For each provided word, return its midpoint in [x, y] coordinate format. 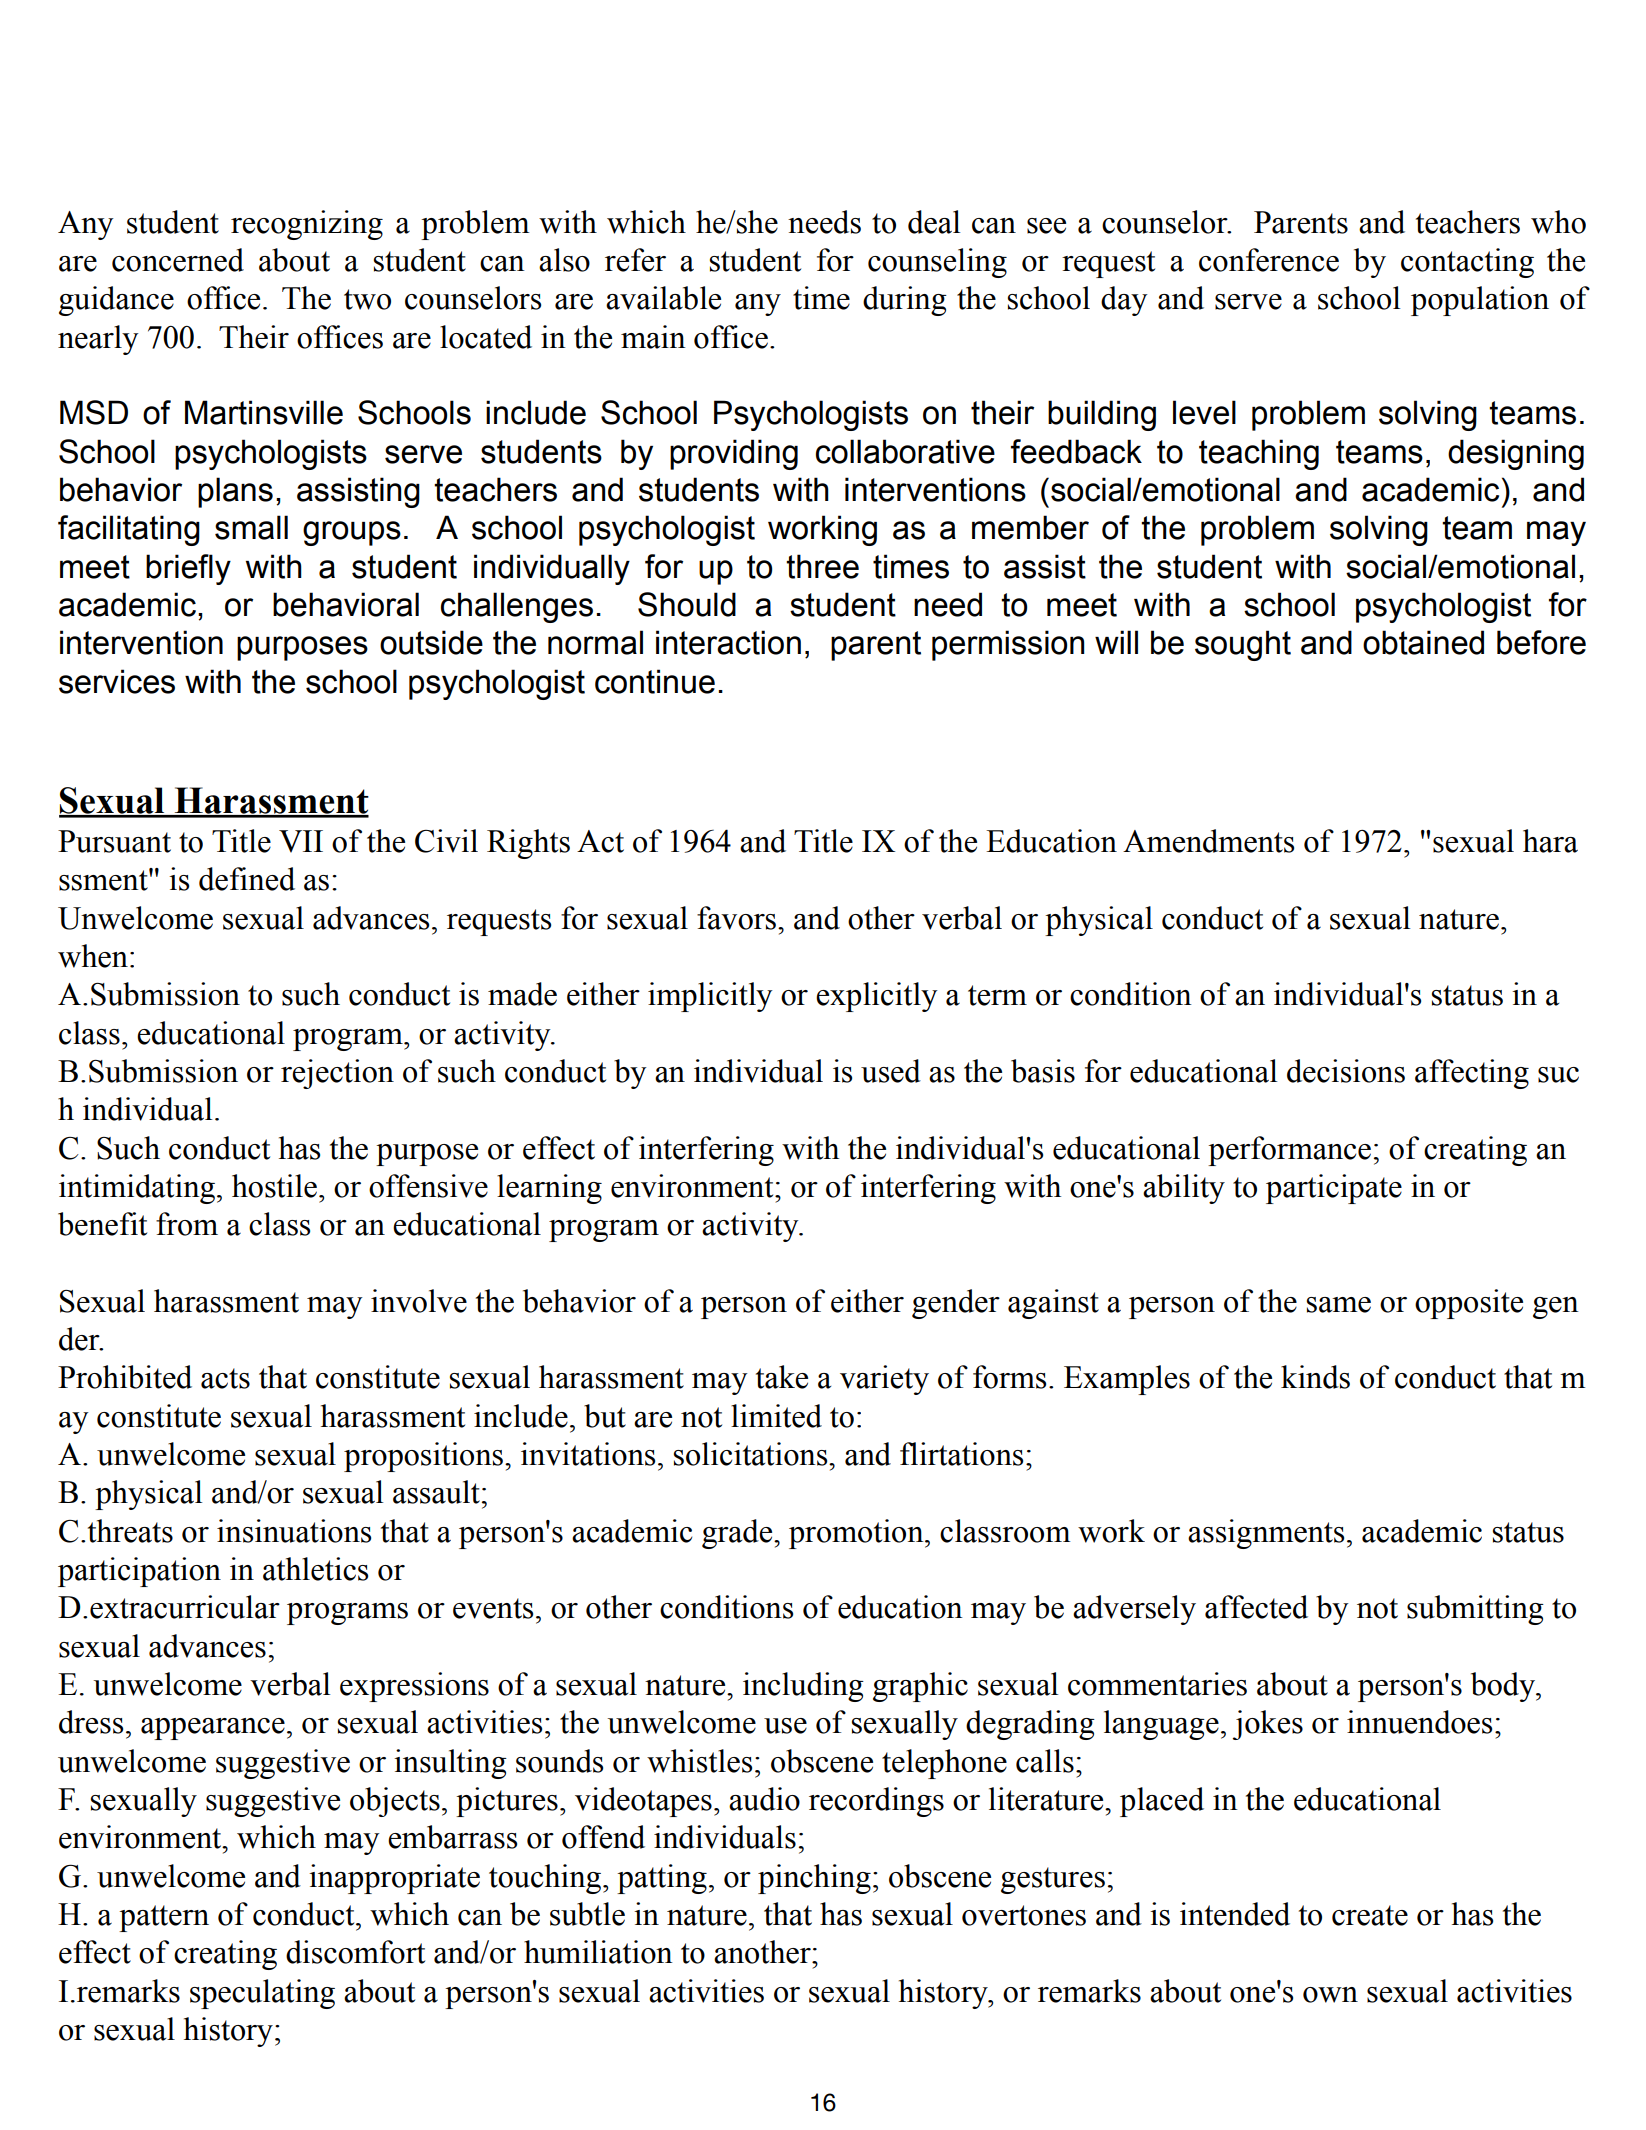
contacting [1467, 263]
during [905, 301]
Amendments [1208, 841]
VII [301, 841]
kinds [1315, 1377]
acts [225, 1378]
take [782, 1377]
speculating [262, 1994]
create [1370, 1915]
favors [738, 918]
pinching [814, 1879]
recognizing [307, 225]
